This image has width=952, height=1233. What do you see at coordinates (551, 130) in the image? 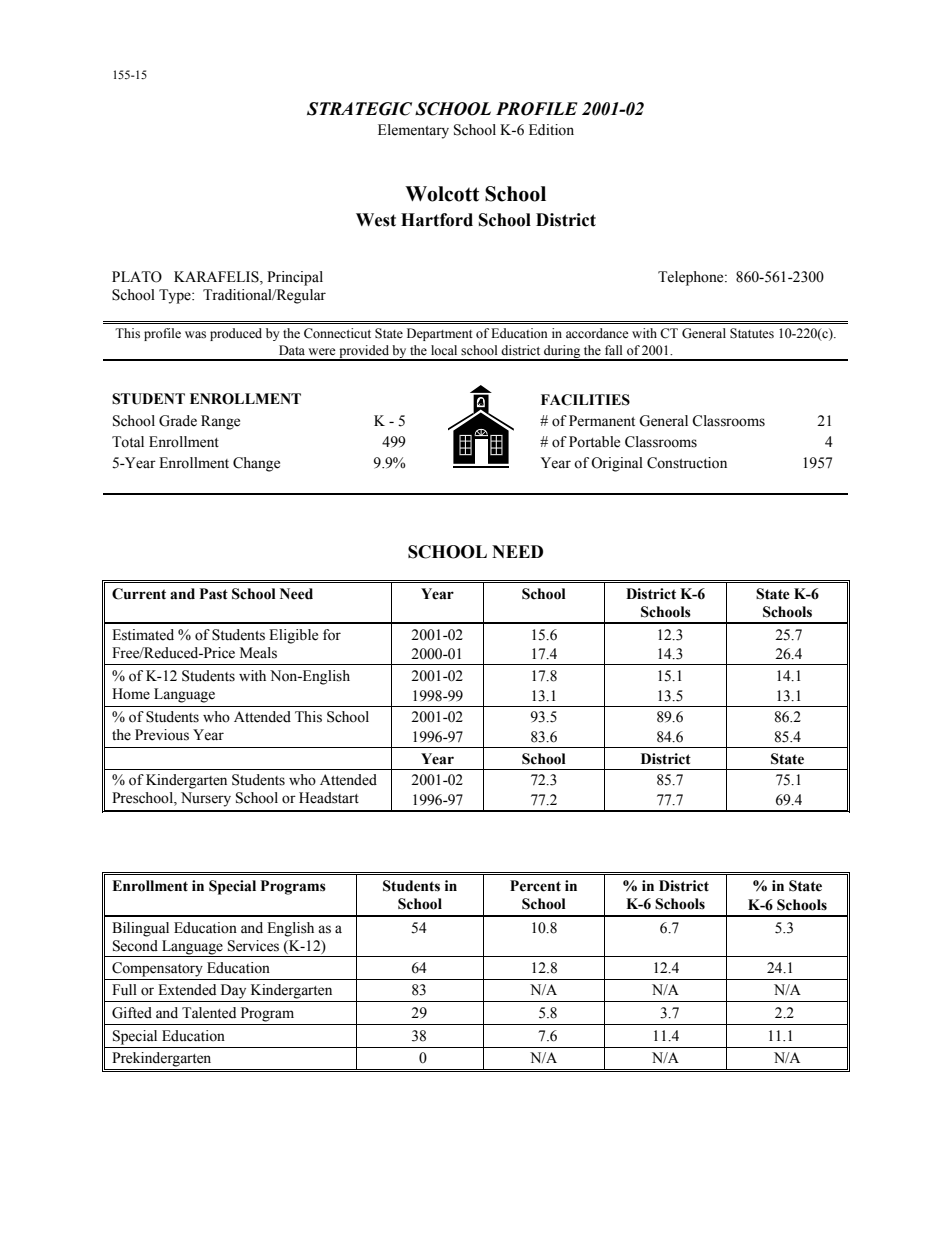
I see `Edition` at bounding box center [551, 130].
